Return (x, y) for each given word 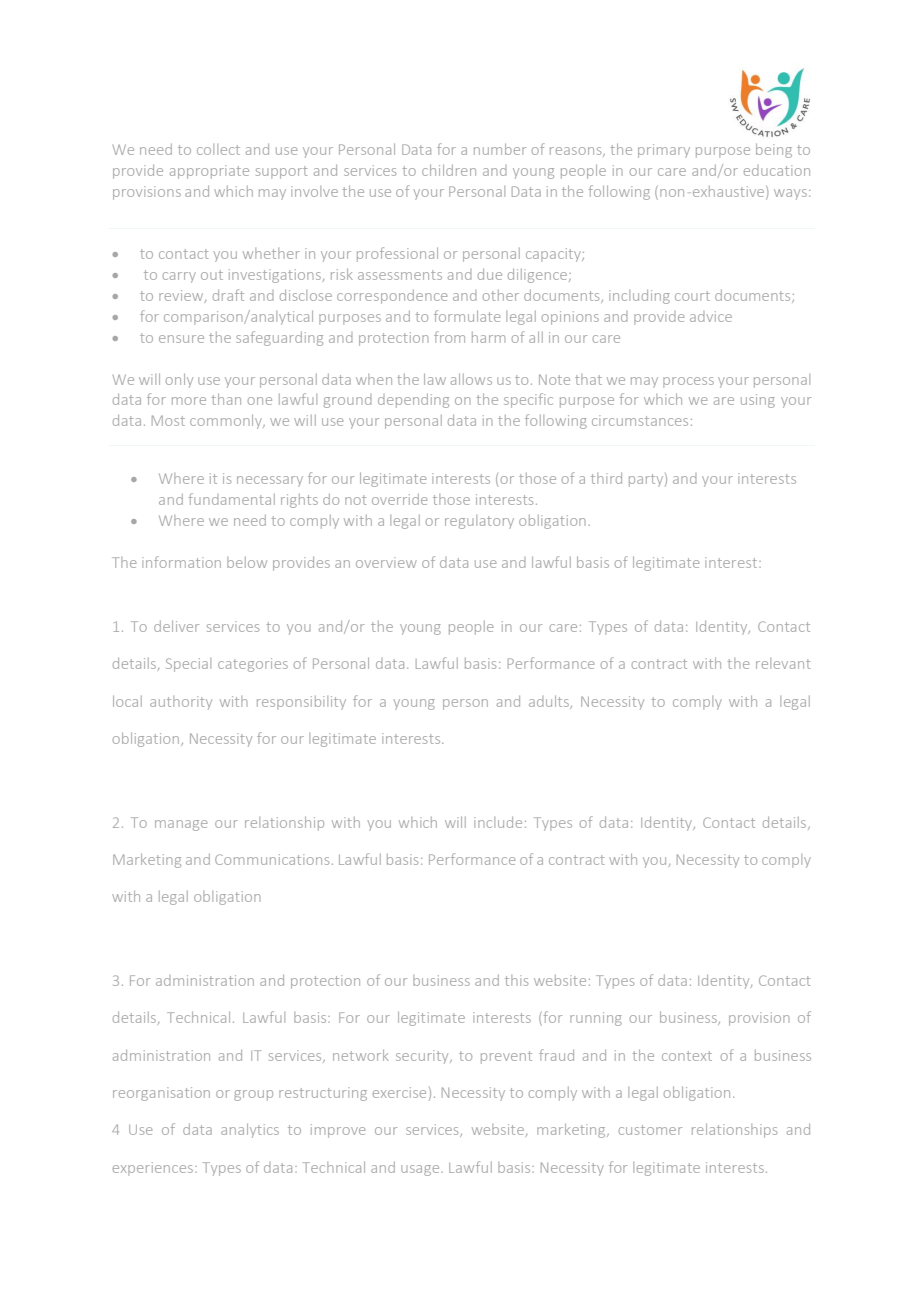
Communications (272, 859)
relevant (783, 663)
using (758, 401)
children (449, 170)
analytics (250, 1130)
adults (550, 702)
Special (188, 665)
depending (413, 400)
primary (664, 151)
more (189, 401)
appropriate (209, 172)
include (498, 822)
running (596, 1019)
